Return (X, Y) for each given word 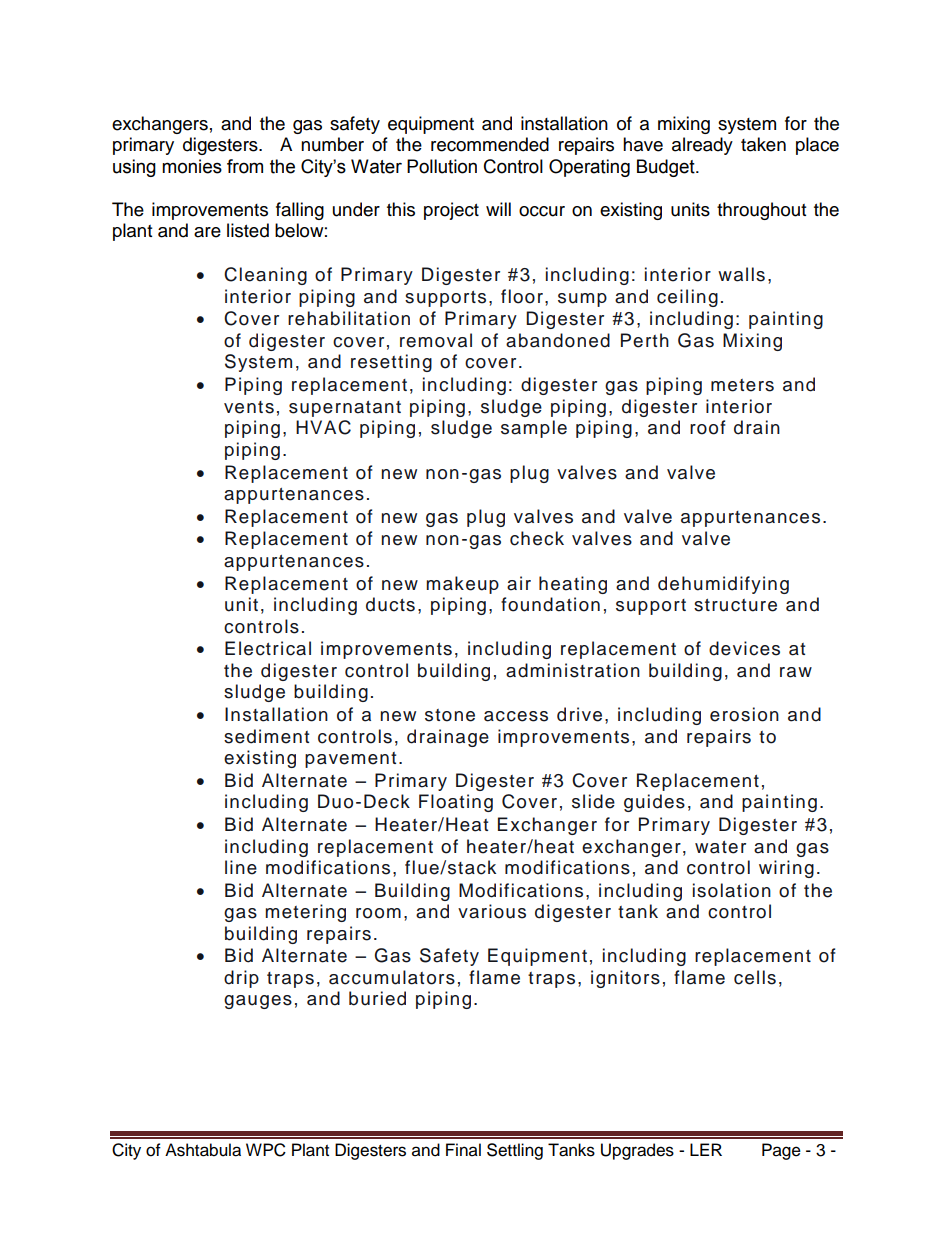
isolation (732, 890)
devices (744, 648)
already (702, 146)
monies (192, 166)
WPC (266, 1150)
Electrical (268, 648)
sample (534, 429)
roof (707, 427)
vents (249, 407)
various (492, 911)
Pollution (442, 166)
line (241, 867)
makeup (462, 585)
